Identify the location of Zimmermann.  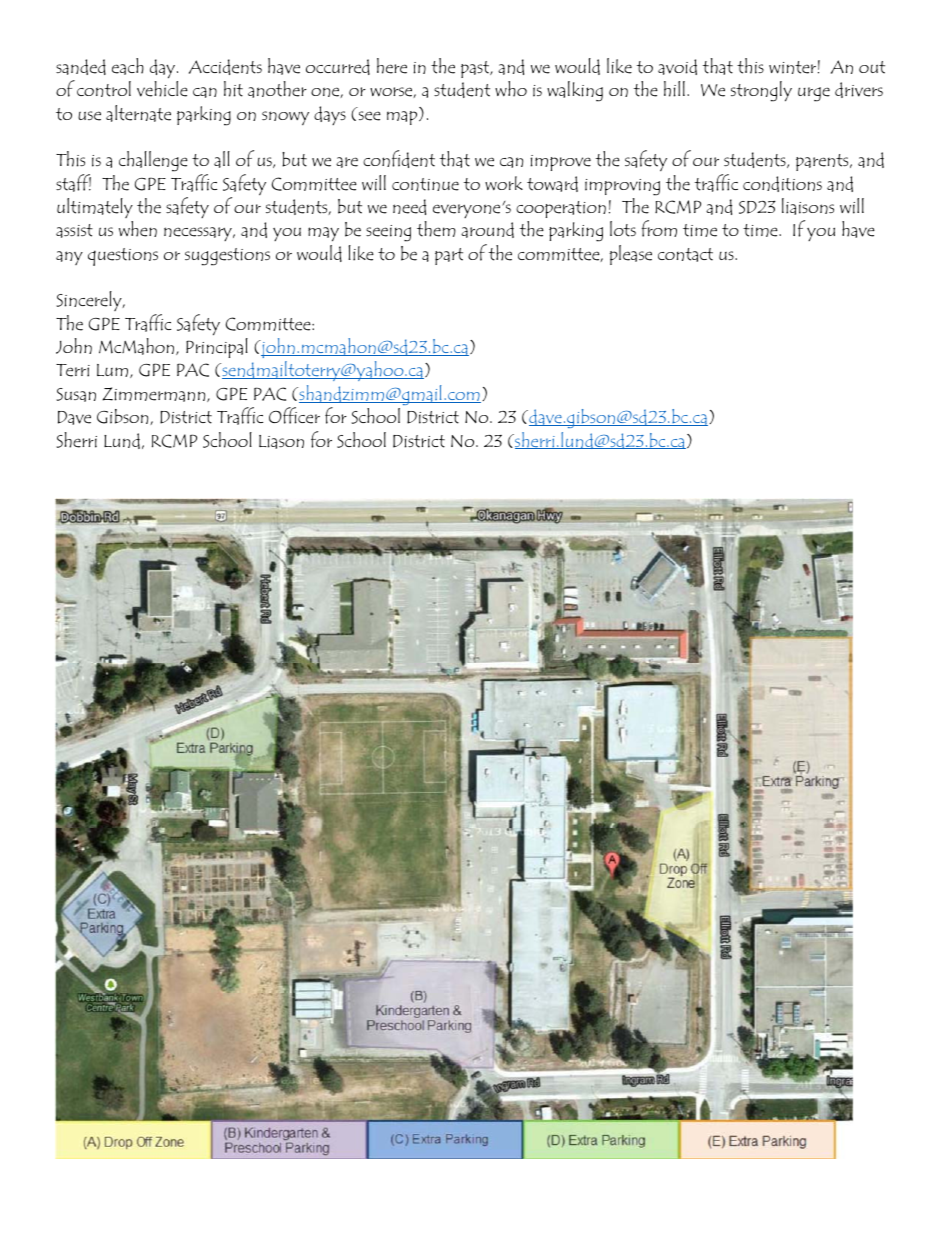
(155, 394).
